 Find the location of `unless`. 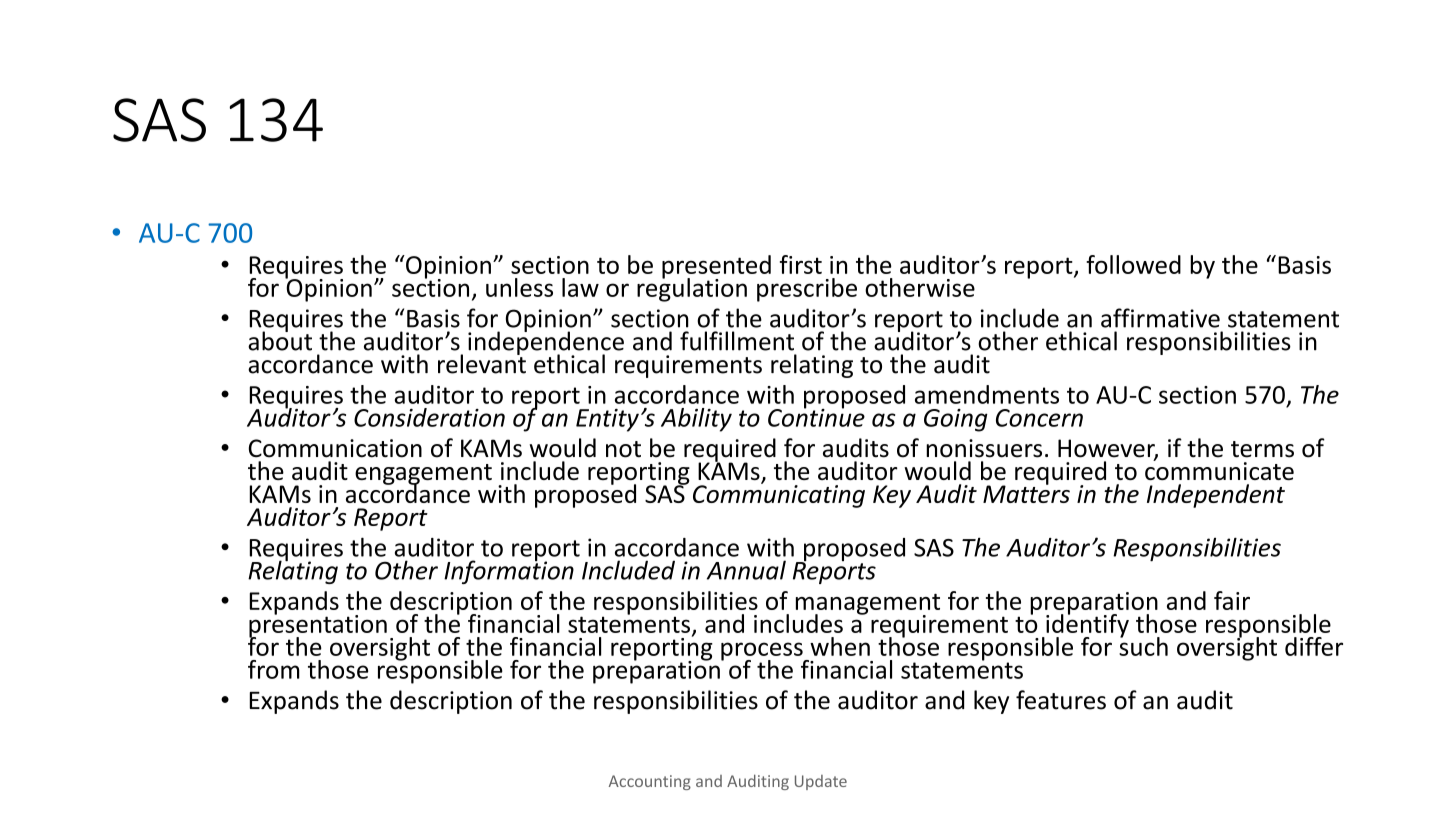

unless is located at coordinates (519, 287).
